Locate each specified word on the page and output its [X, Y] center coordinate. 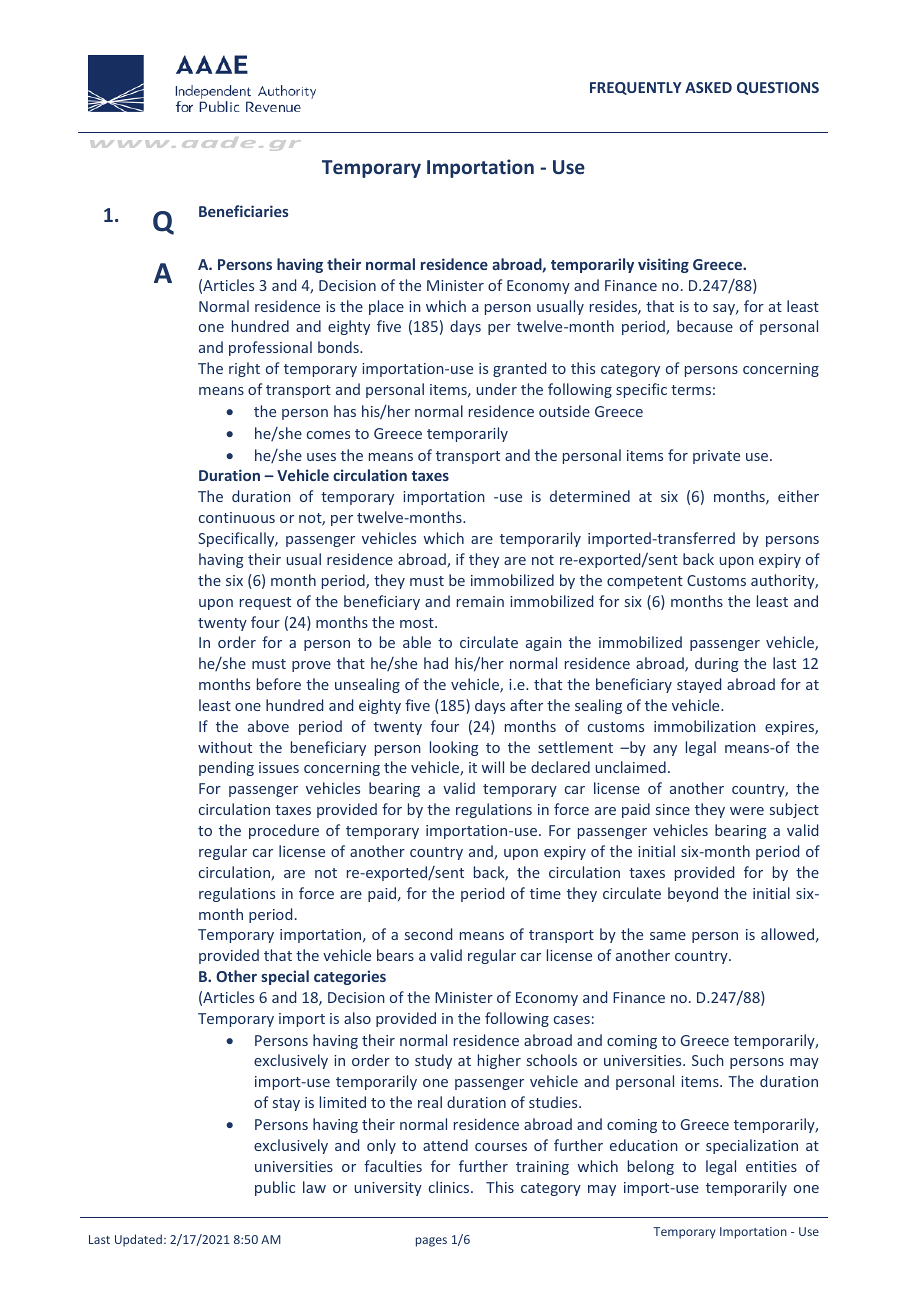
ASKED [708, 87]
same [668, 936]
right [244, 369]
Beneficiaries [244, 211]
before [279, 684]
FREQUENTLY [636, 88]
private [716, 457]
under [496, 389]
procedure [284, 831]
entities [771, 1166]
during [717, 664]
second [428, 934]
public [275, 1188]
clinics [450, 1187]
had [436, 663]
